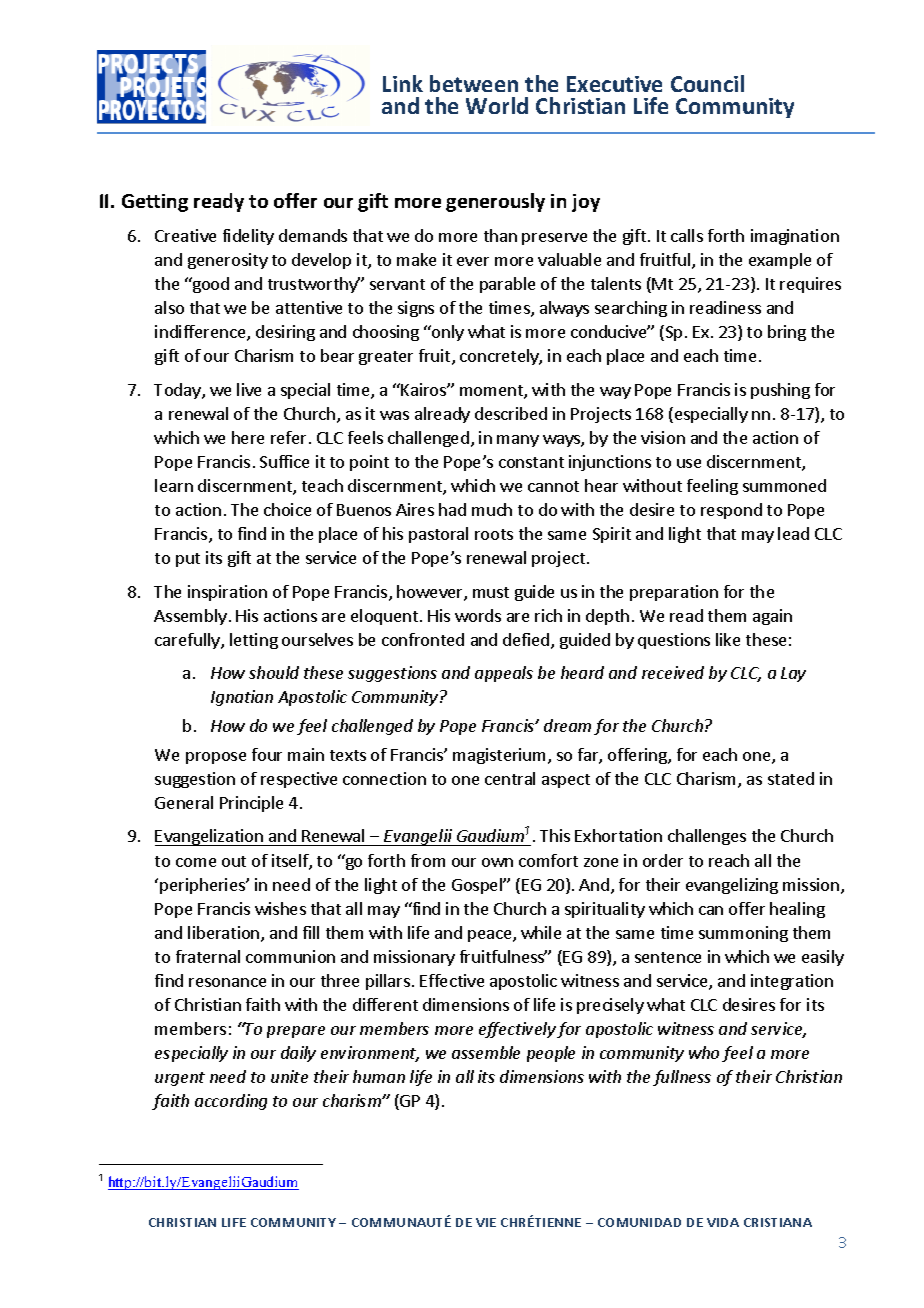  I want to click on letting, so click(254, 641).
